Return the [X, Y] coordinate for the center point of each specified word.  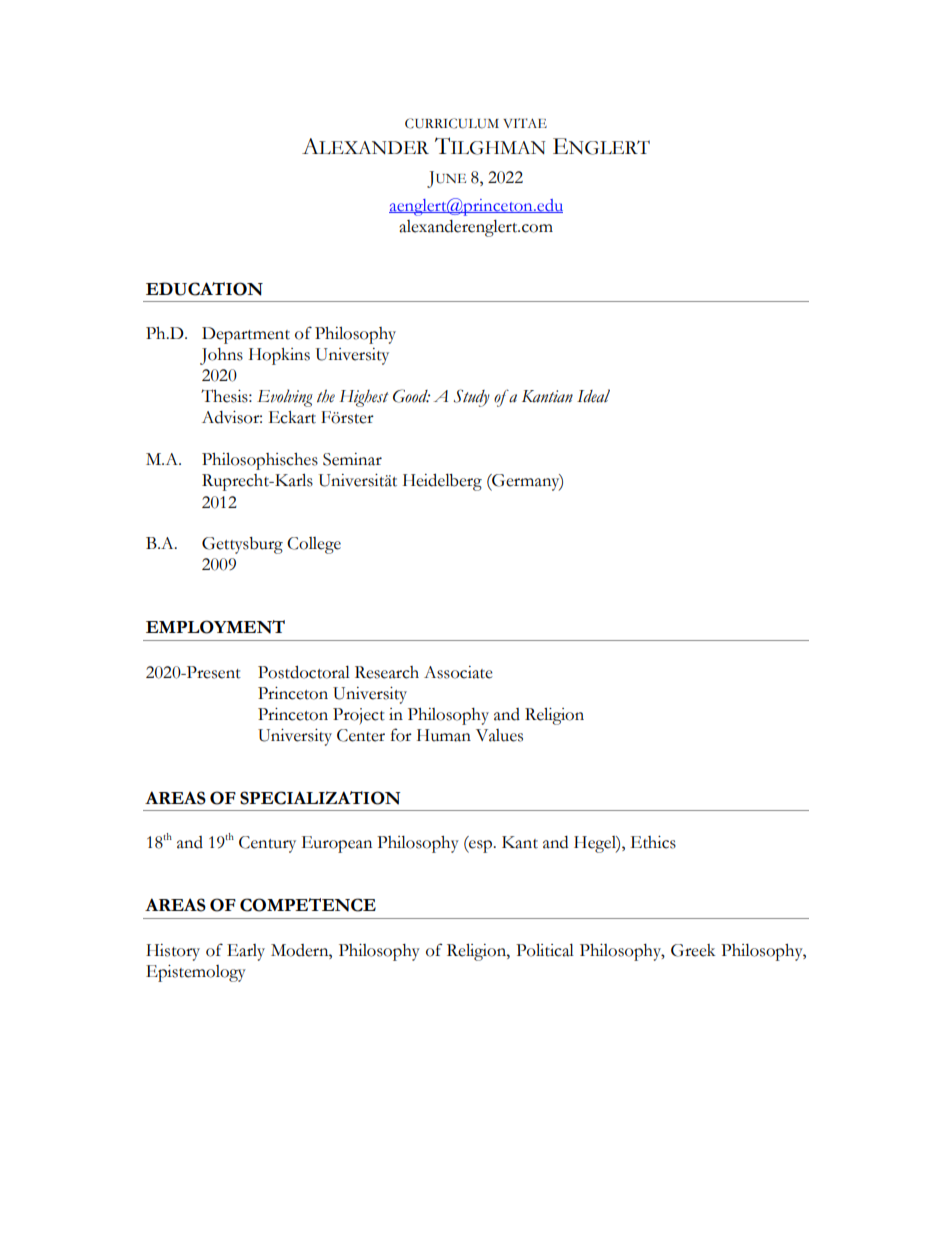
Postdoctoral [304, 672]
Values [499, 735]
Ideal [593, 396]
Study [472, 398]
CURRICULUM [452, 123]
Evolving [285, 398]
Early [246, 952]
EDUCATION [204, 289]
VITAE [525, 123]
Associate [458, 672]
